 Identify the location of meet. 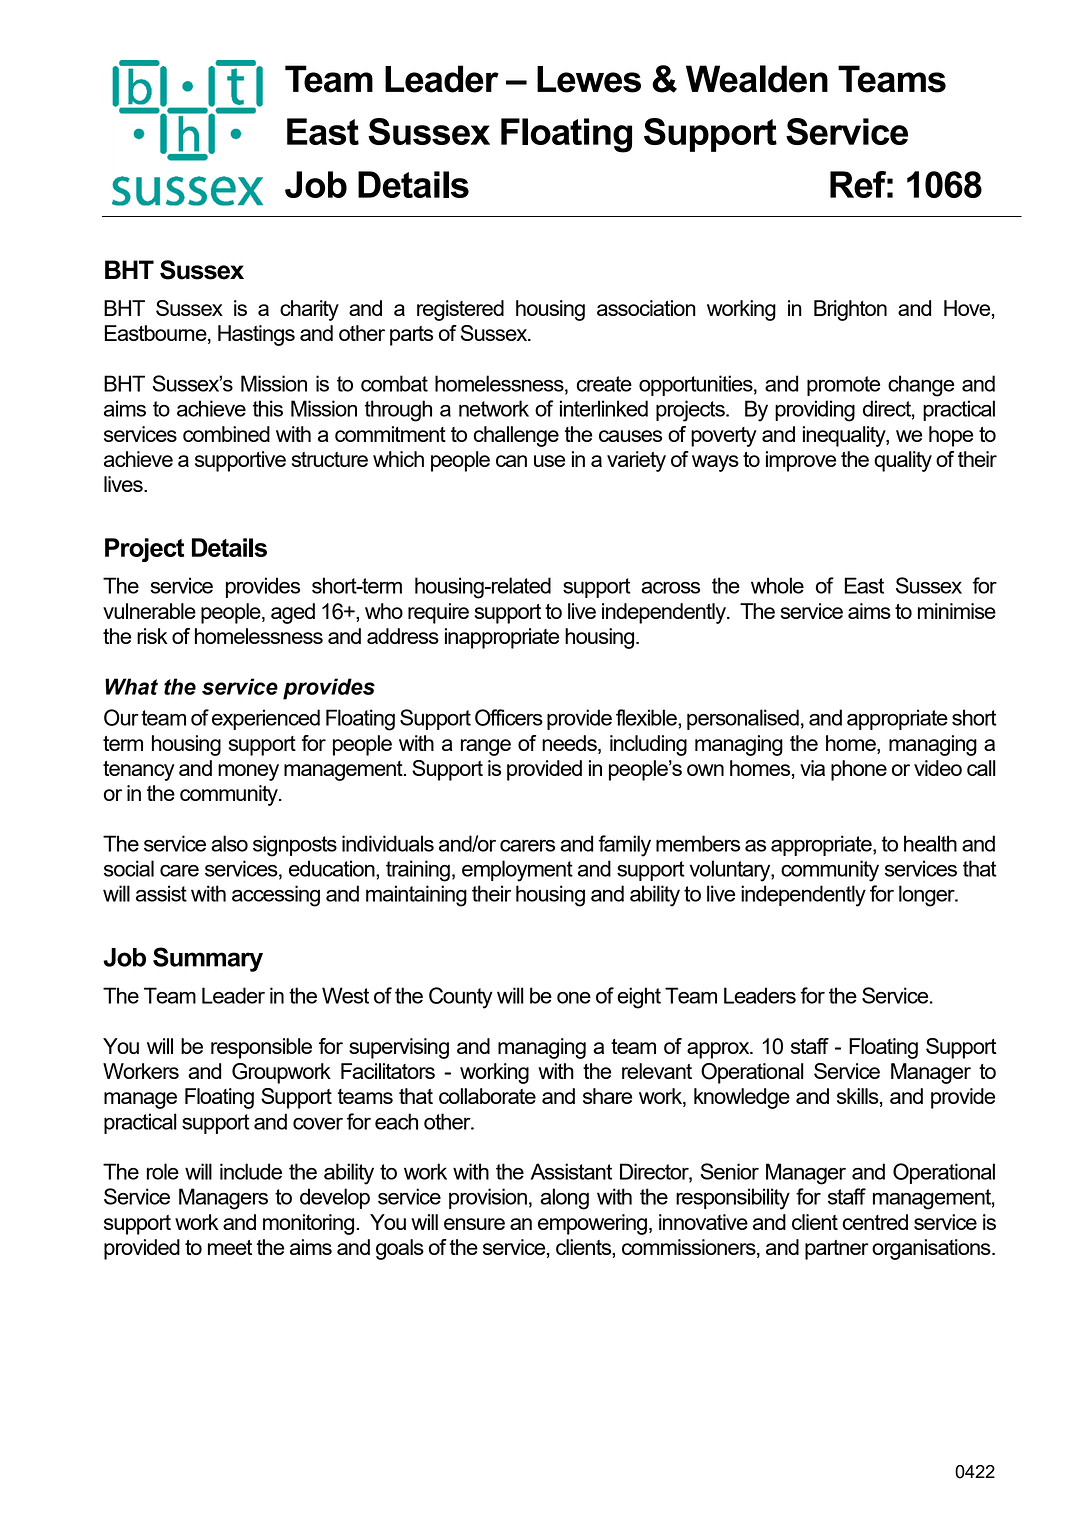
(230, 1247).
